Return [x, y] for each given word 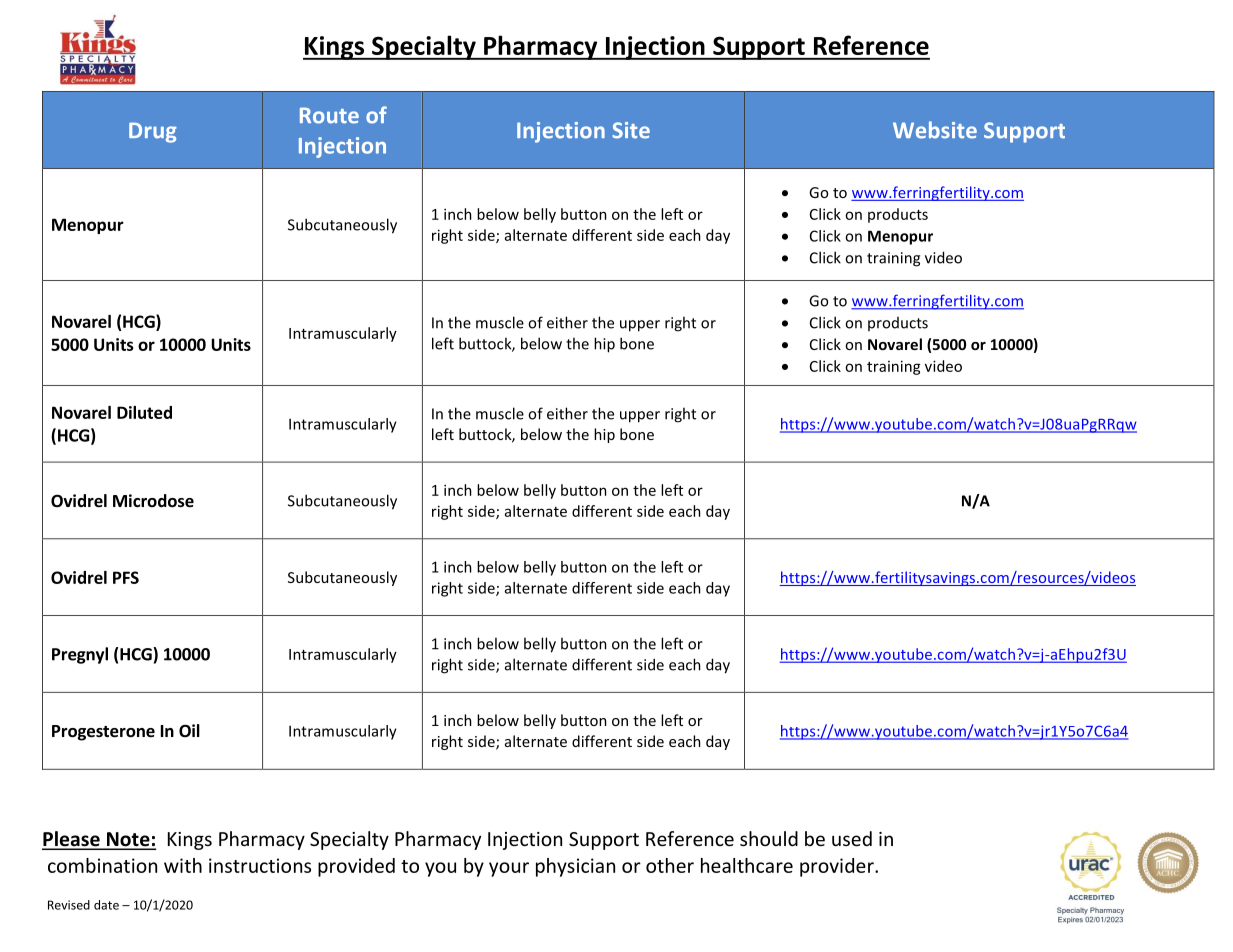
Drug [153, 133]
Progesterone [103, 733]
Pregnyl [80, 655]
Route [329, 116]
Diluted [144, 412]
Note [128, 840]
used [852, 838]
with [183, 865]
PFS [126, 577]
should [769, 838]
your [509, 869]
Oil [189, 730]
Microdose [153, 501]
